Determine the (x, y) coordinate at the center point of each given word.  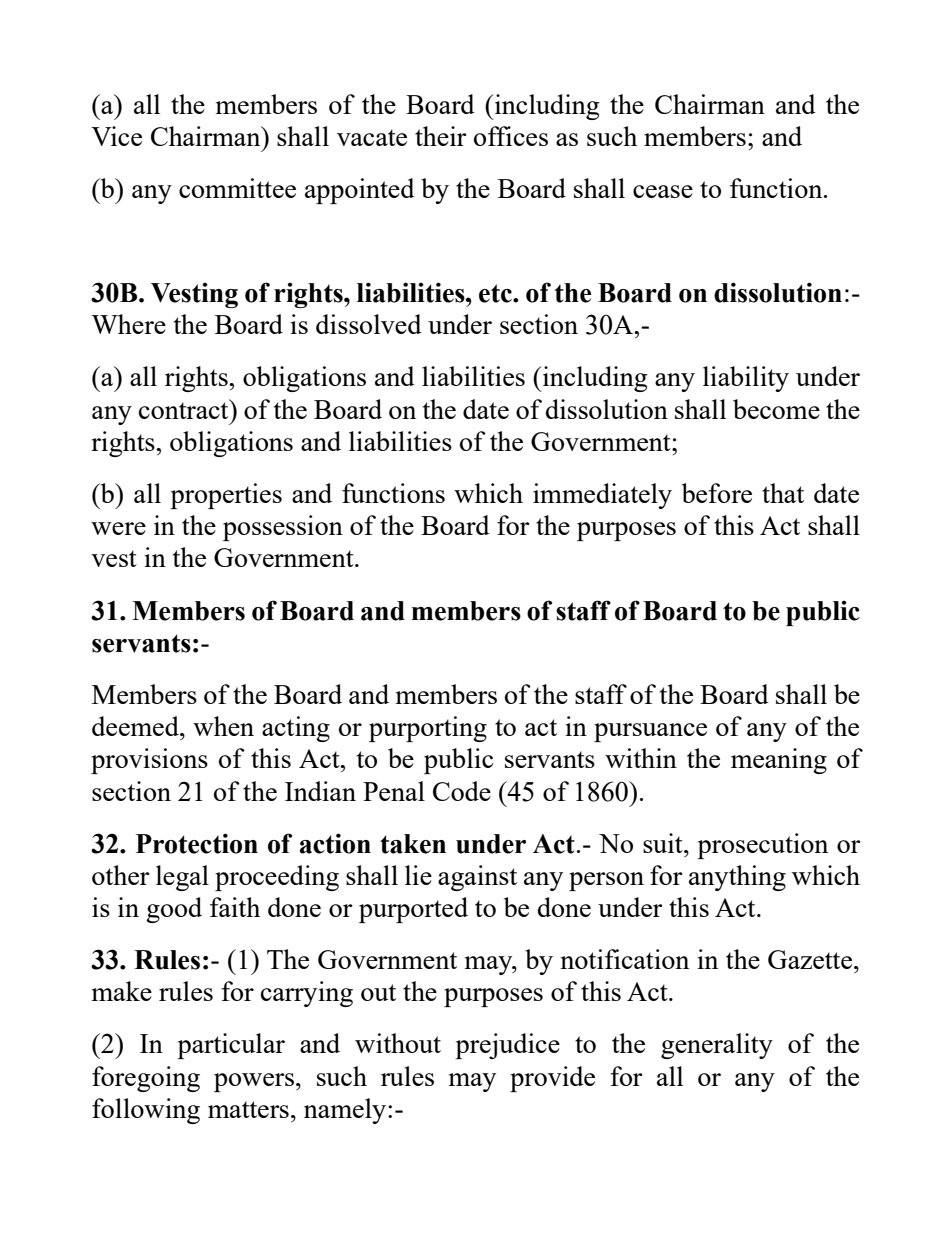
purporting (428, 729)
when (223, 726)
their (441, 136)
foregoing (146, 1079)
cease (663, 191)
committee (237, 188)
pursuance (650, 732)
